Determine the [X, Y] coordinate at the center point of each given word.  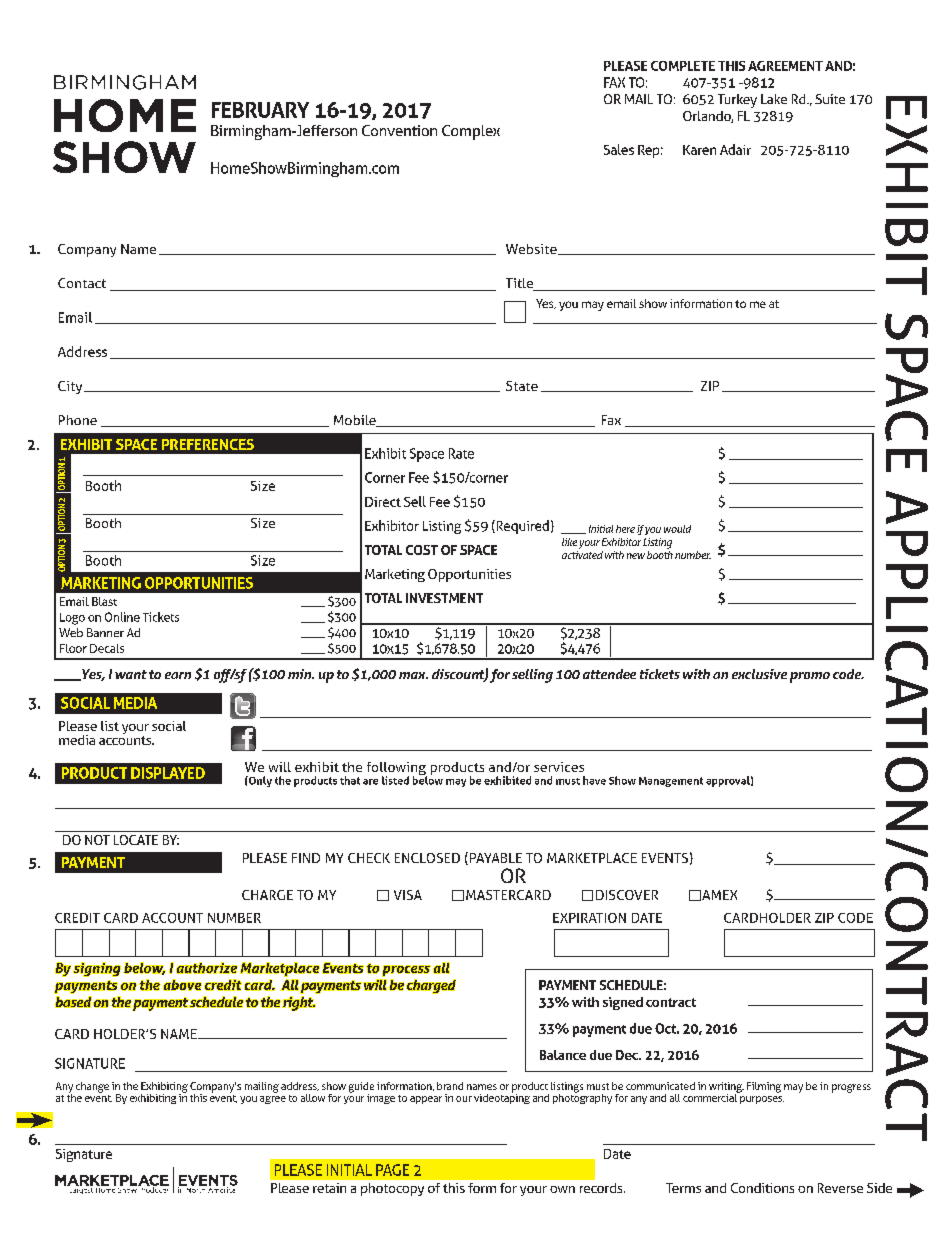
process [406, 971]
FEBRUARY [260, 110]
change [92, 1087]
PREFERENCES [208, 444]
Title [521, 284]
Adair [735, 149]
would [677, 529]
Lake [774, 99]
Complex [471, 132]
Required [521, 527]
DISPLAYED [168, 773]
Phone [78, 420]
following [397, 770]
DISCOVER [627, 895]
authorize [207, 968]
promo [810, 677]
